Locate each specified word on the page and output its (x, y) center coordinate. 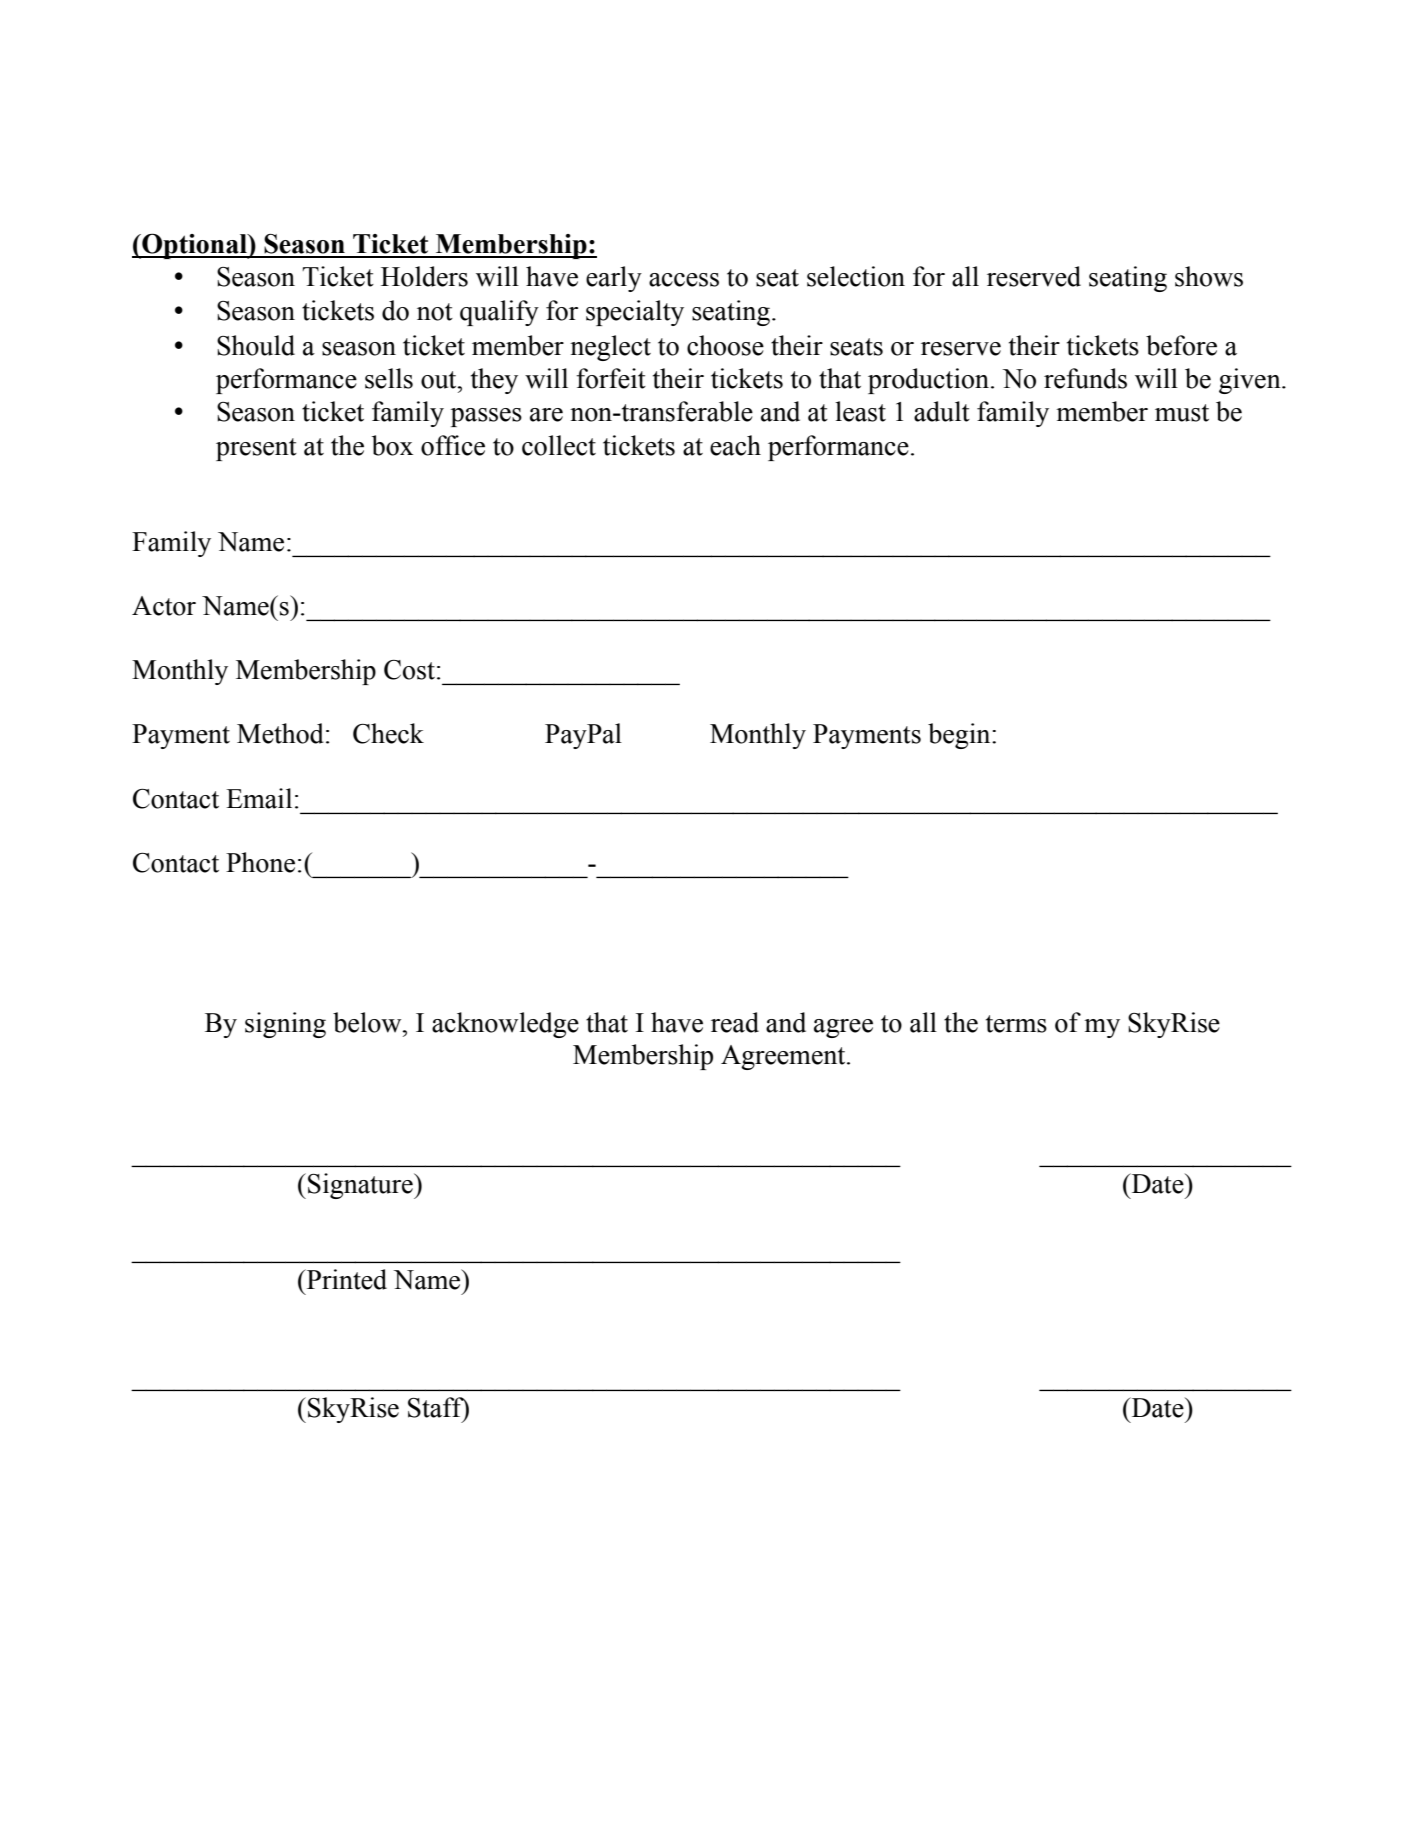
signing (285, 1025)
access (684, 280)
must (1182, 413)
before (1181, 345)
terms (1016, 1024)
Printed (346, 1279)
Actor (164, 606)
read (735, 1022)
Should (256, 345)
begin (960, 736)
